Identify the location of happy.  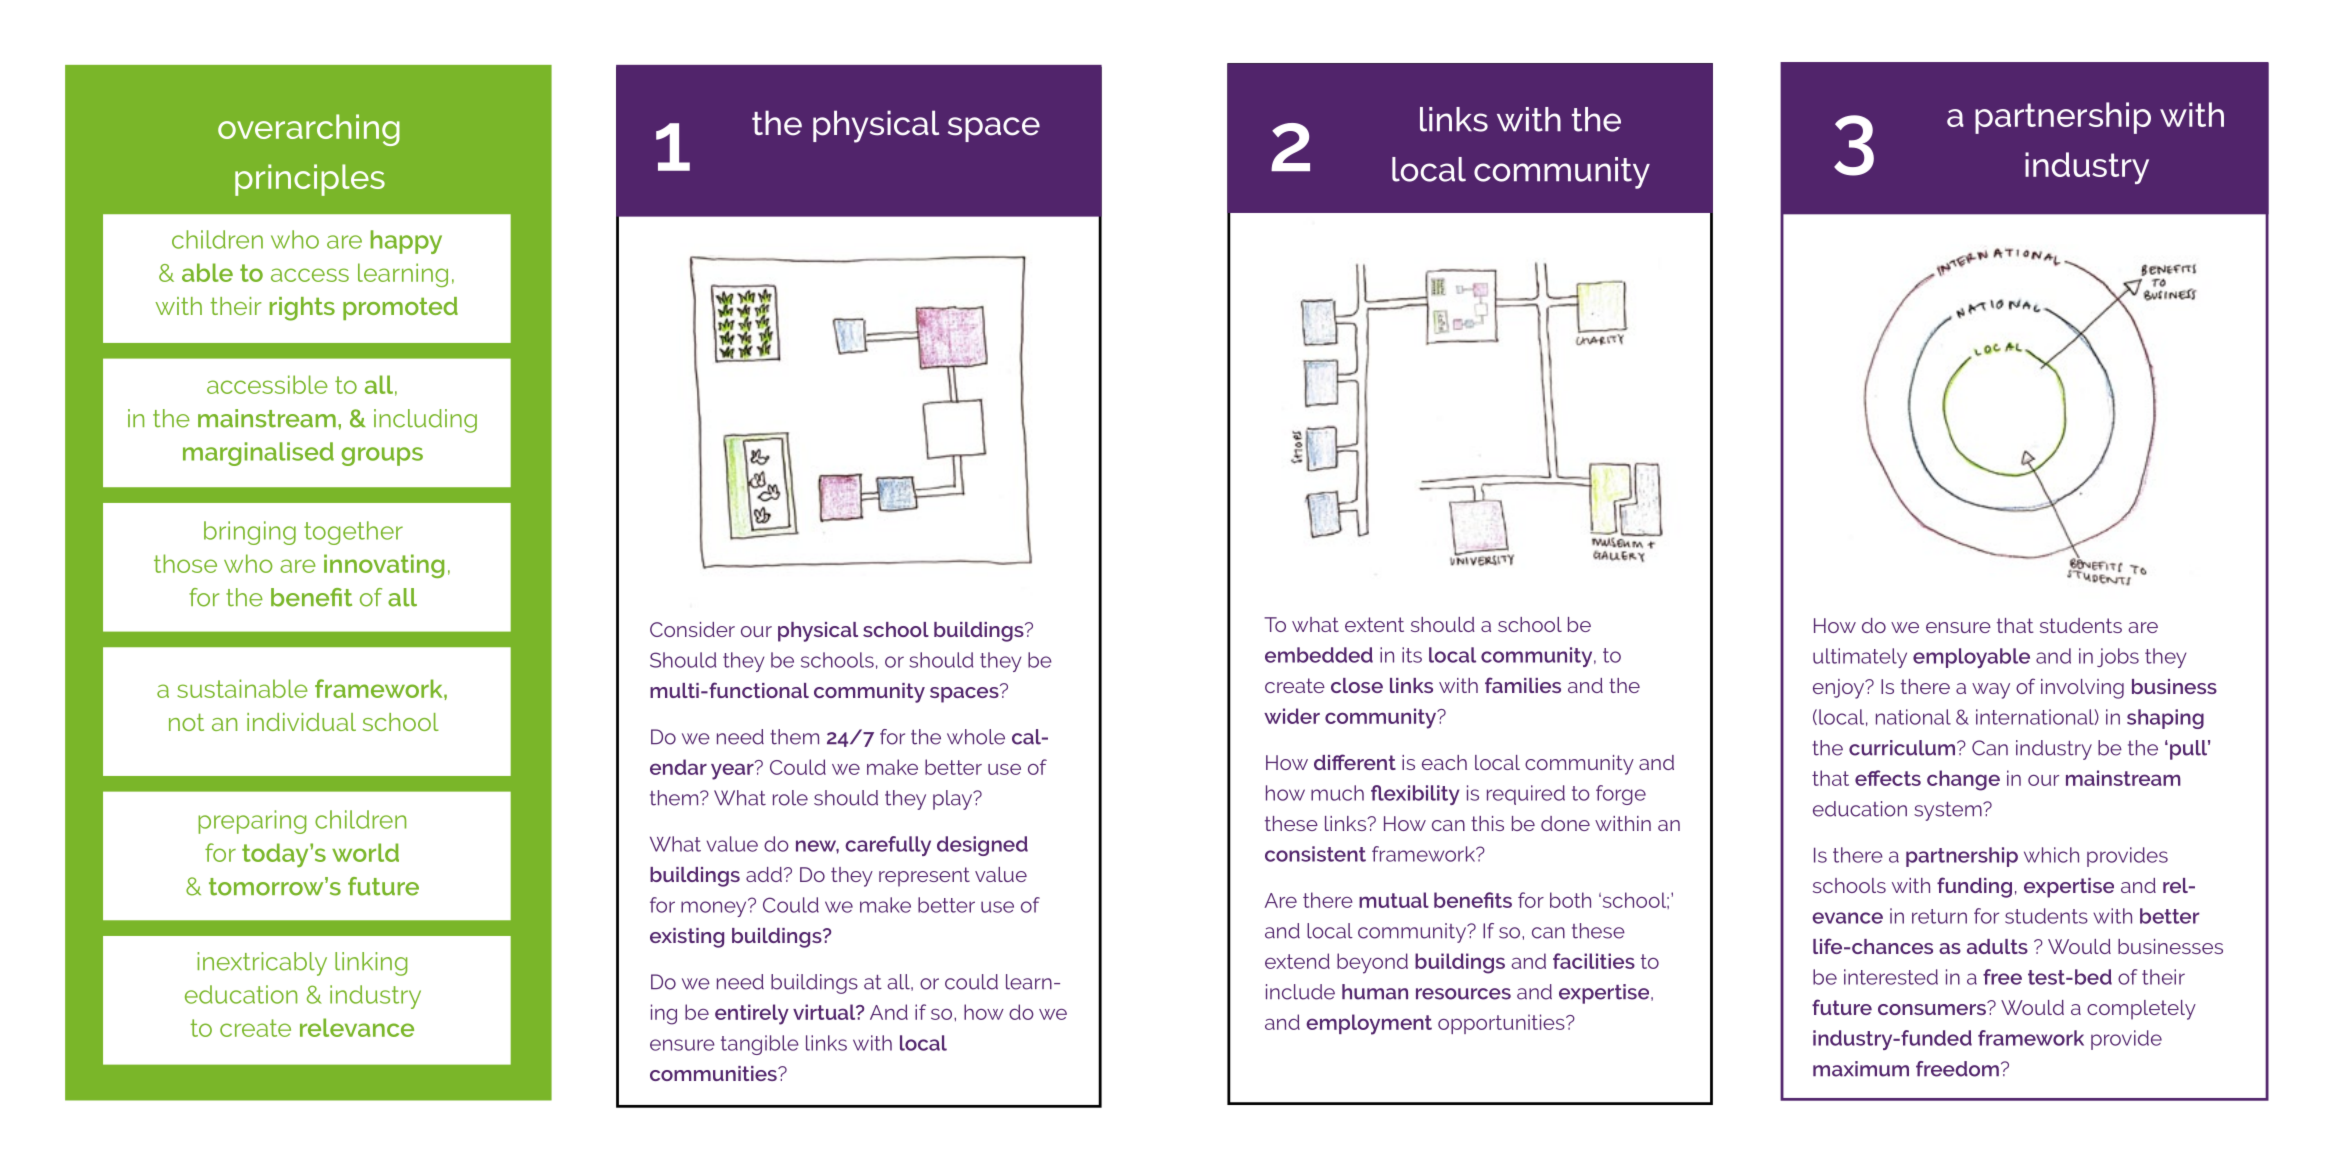
(406, 242).
